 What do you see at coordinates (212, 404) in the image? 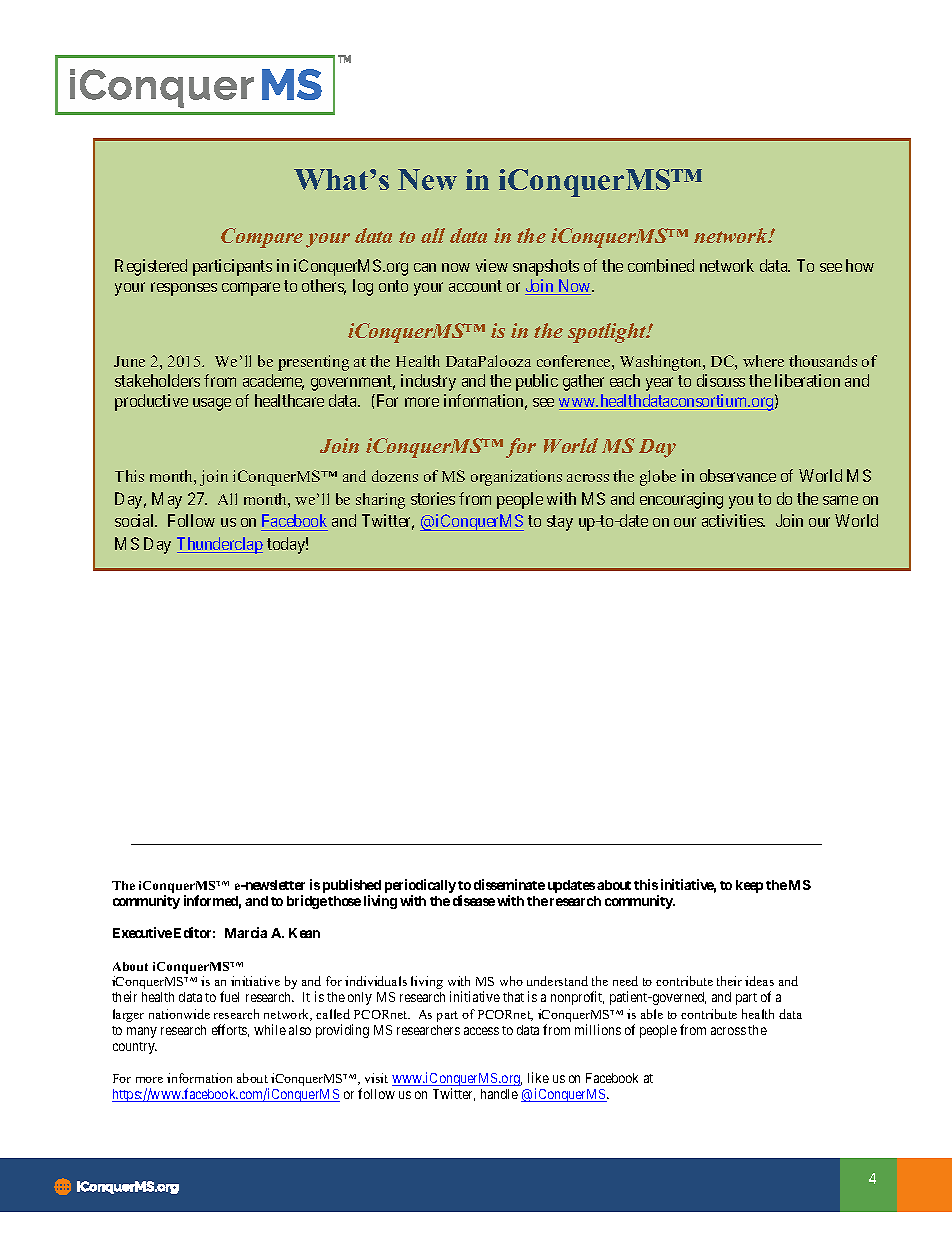
I see `usage` at bounding box center [212, 404].
